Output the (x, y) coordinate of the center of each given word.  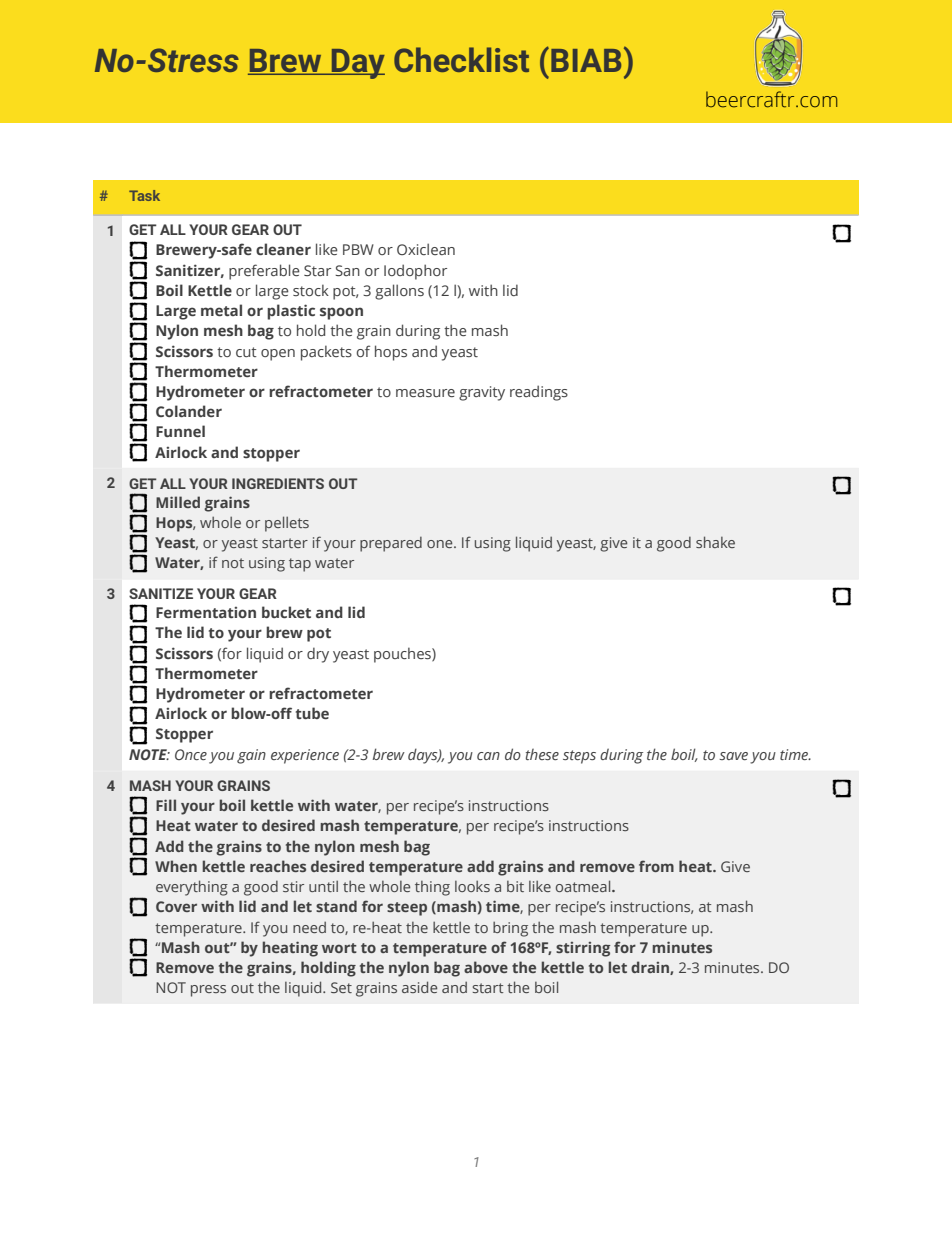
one (441, 544)
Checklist (461, 59)
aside (419, 987)
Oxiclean (426, 249)
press (208, 991)
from (656, 866)
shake (715, 542)
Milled (178, 502)
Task (144, 195)
